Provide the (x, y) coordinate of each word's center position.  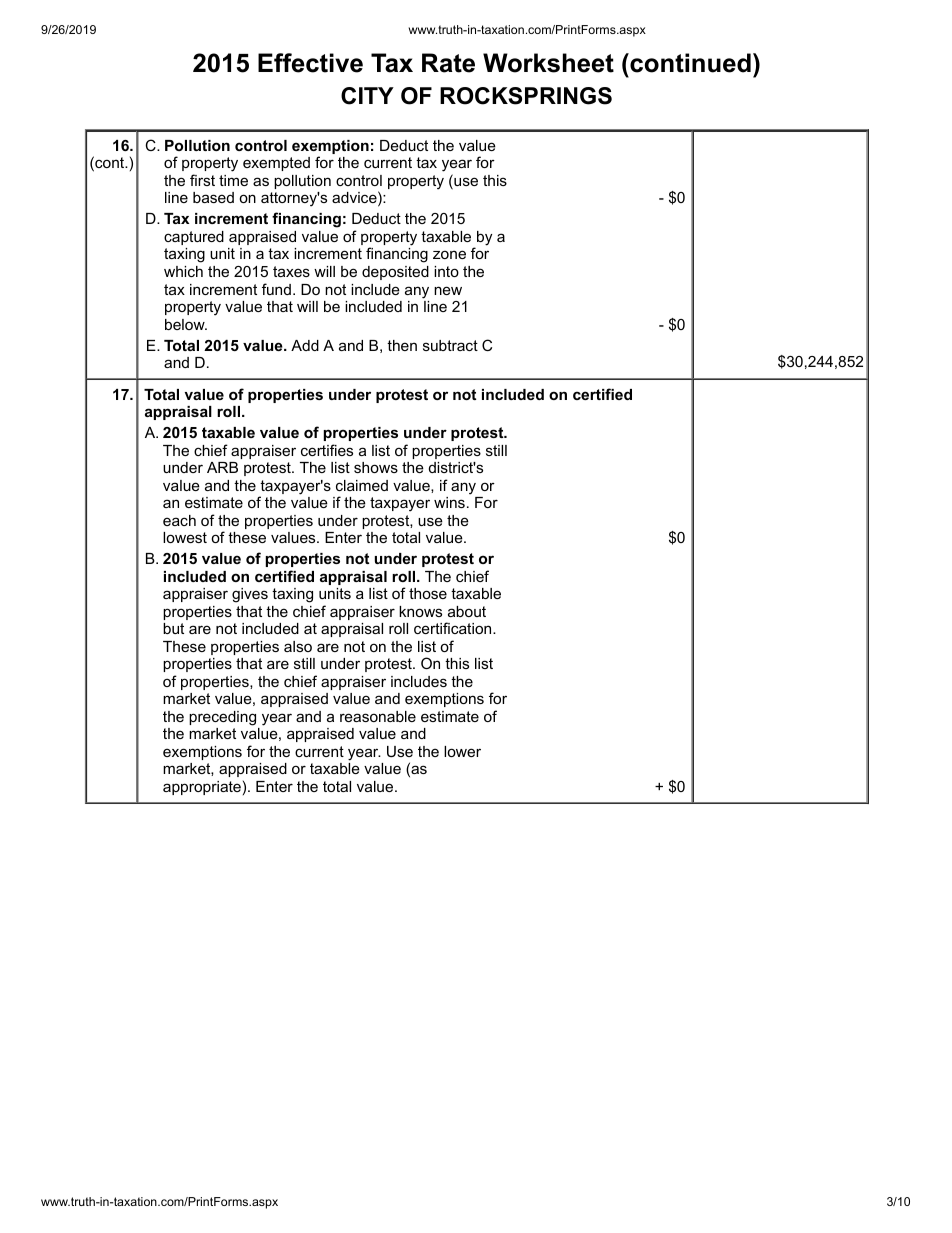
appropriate (202, 788)
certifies (327, 450)
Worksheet (548, 63)
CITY (367, 96)
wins (449, 502)
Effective (310, 63)
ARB (222, 467)
